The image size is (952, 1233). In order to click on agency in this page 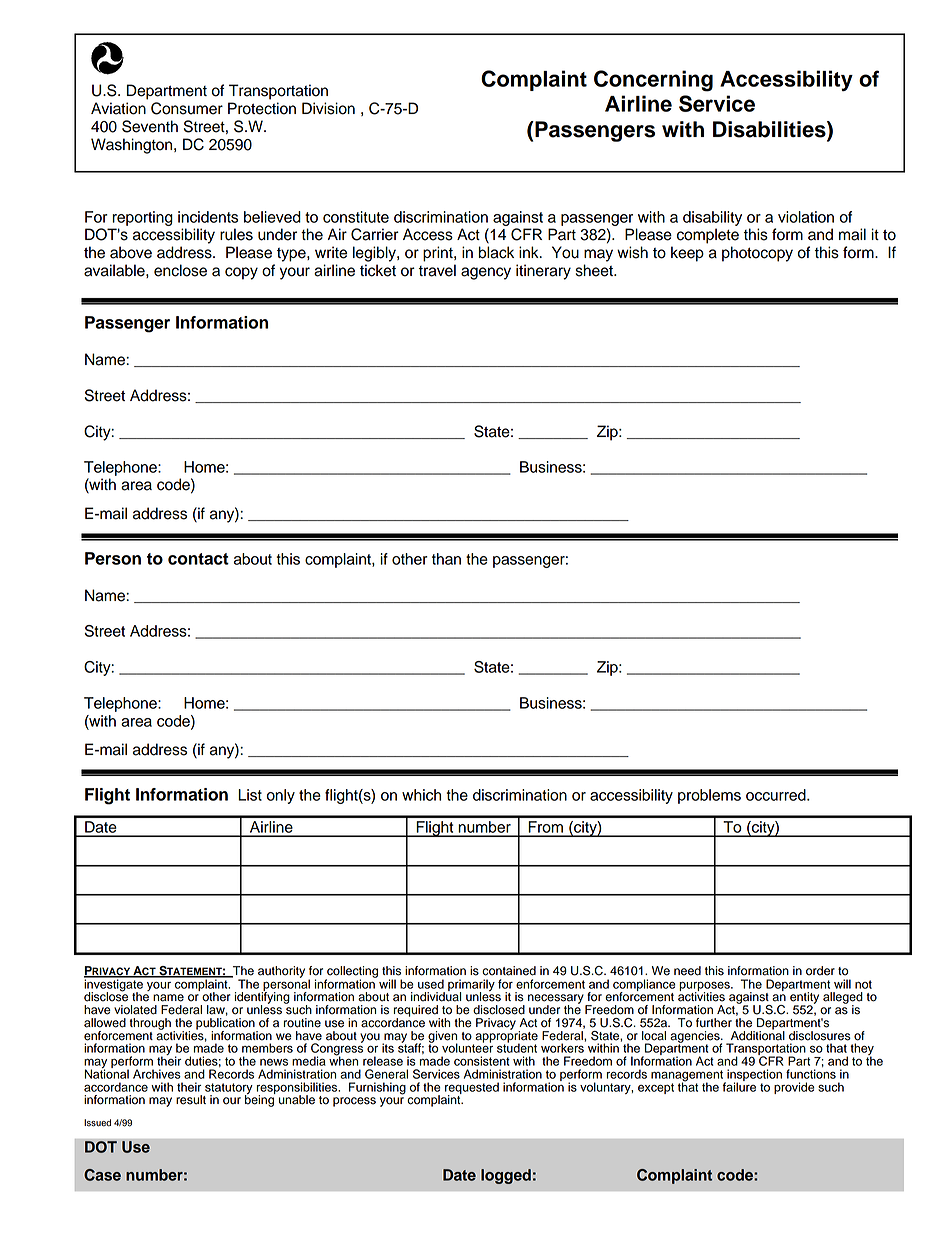, I will do `click(486, 273)`.
